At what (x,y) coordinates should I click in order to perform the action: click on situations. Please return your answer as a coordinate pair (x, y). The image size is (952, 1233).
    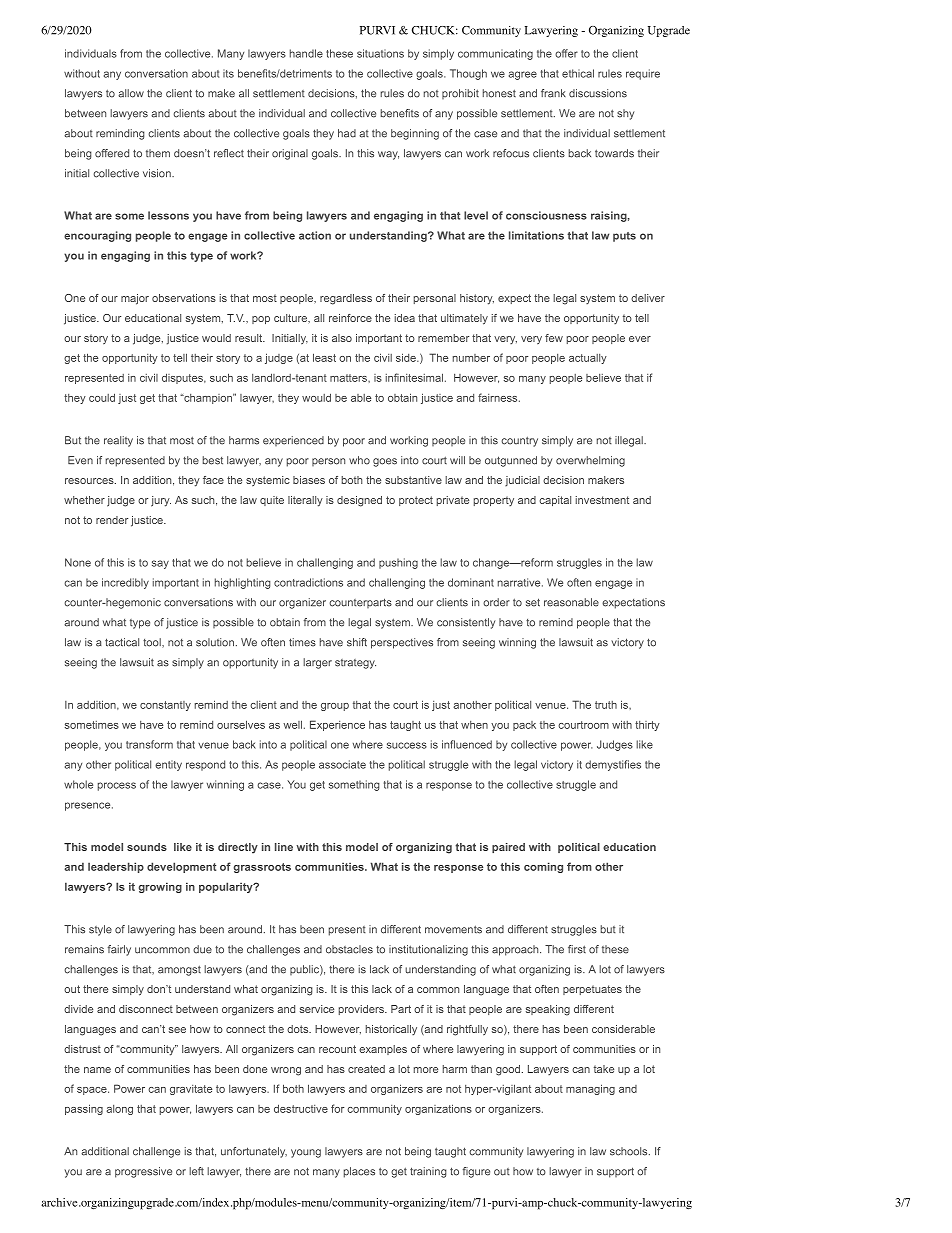
    Looking at the image, I should click on (380, 53).
